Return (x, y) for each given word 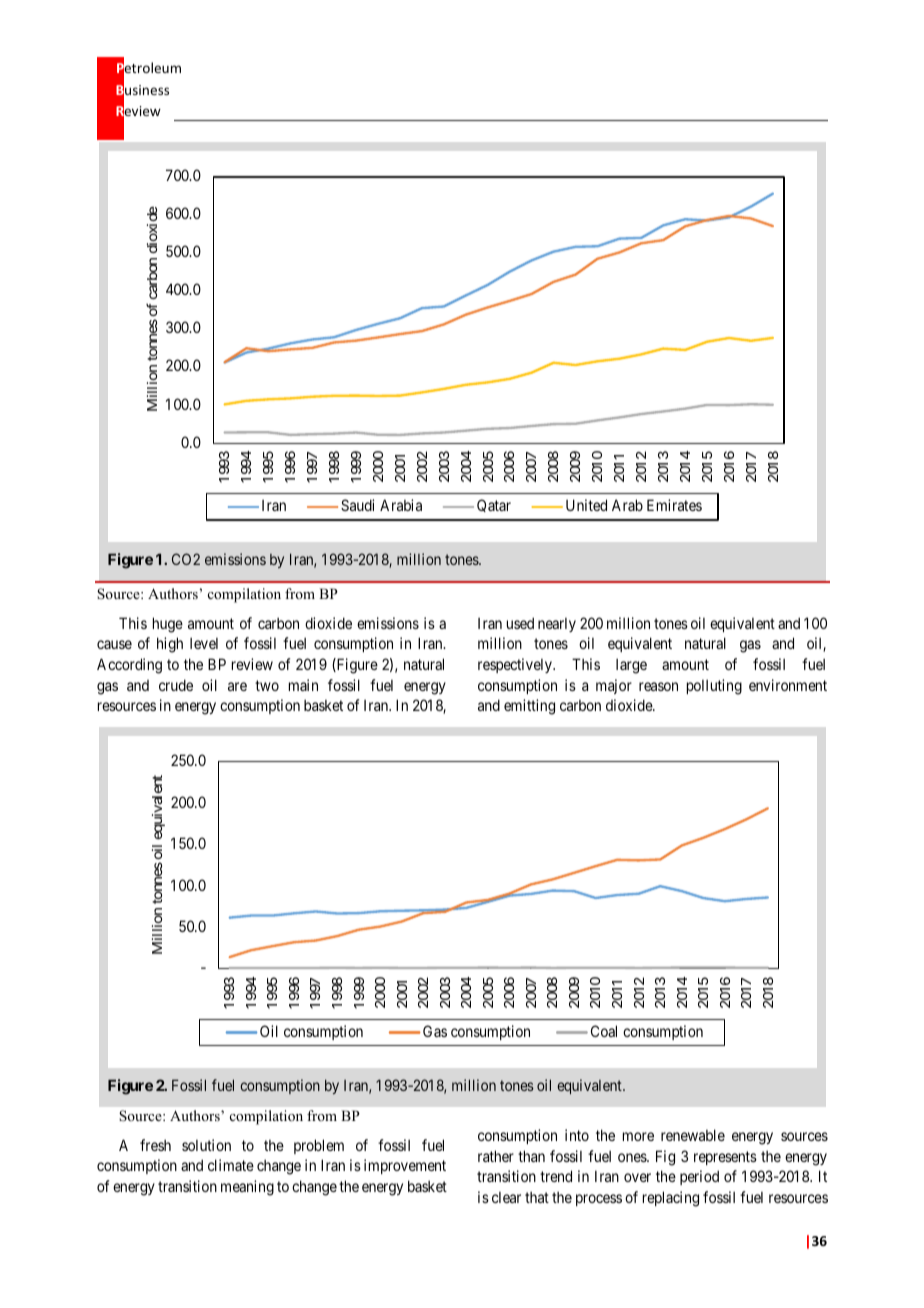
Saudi (357, 505)
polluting (714, 687)
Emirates (674, 505)
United (586, 505)
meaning (247, 1188)
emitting (529, 707)
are (237, 686)
